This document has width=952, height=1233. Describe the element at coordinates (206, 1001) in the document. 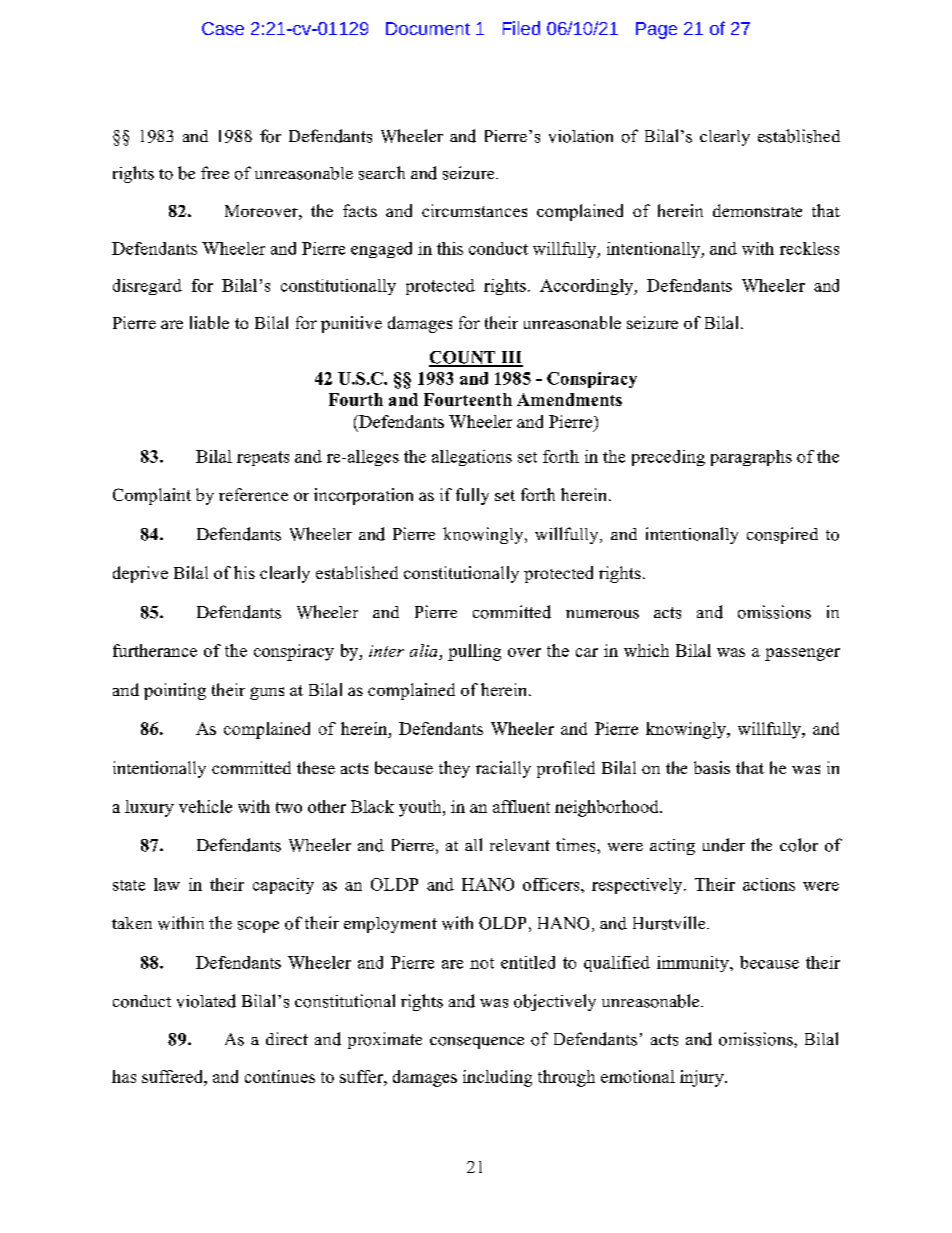

I see `violated` at that location.
